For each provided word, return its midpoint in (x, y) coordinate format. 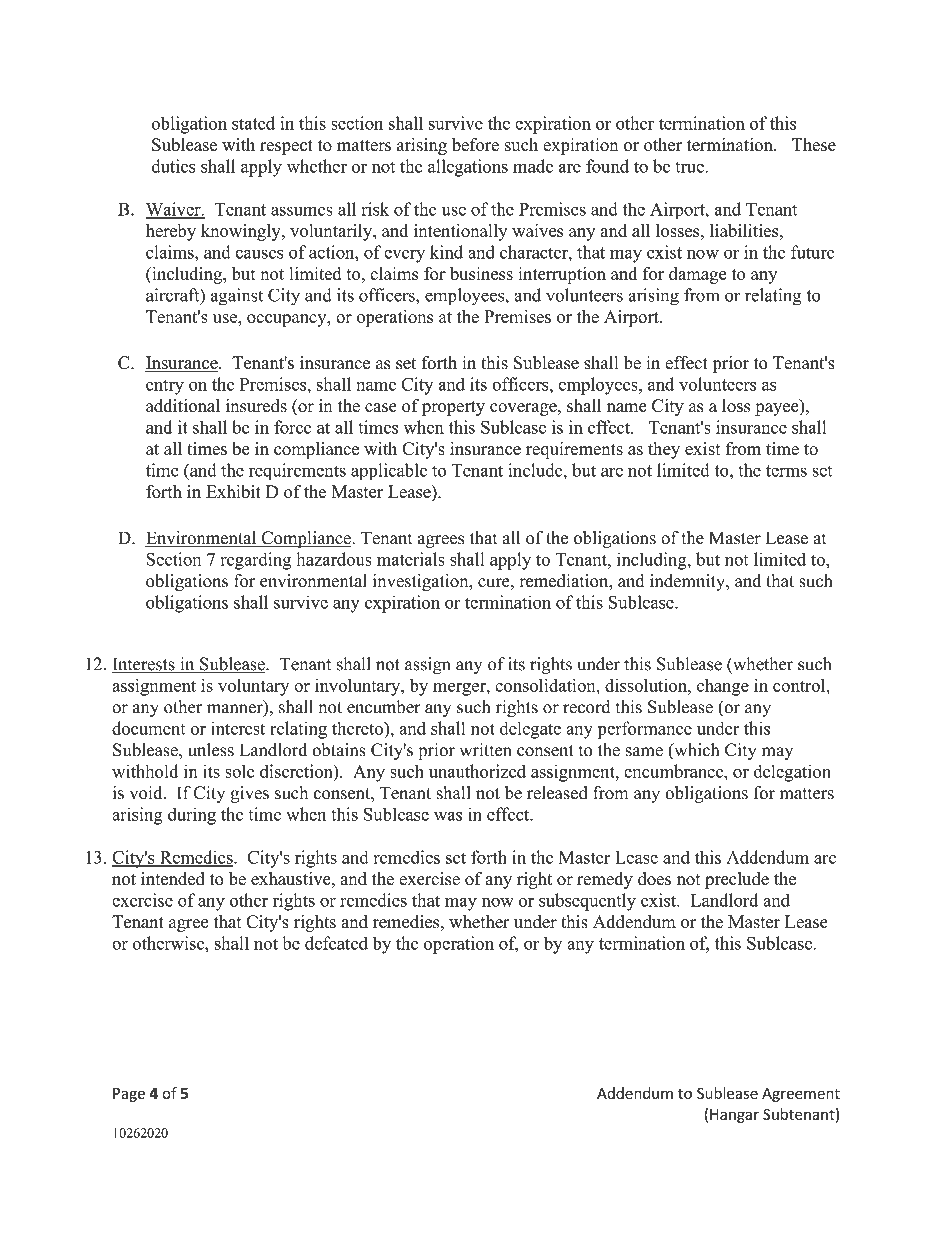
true (690, 167)
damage (697, 275)
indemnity (689, 582)
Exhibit (233, 491)
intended (173, 879)
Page (129, 1095)
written (486, 750)
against (237, 297)
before (475, 145)
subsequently (587, 902)
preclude (737, 880)
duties (173, 166)
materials (411, 559)
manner (236, 710)
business (481, 273)
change (723, 687)
